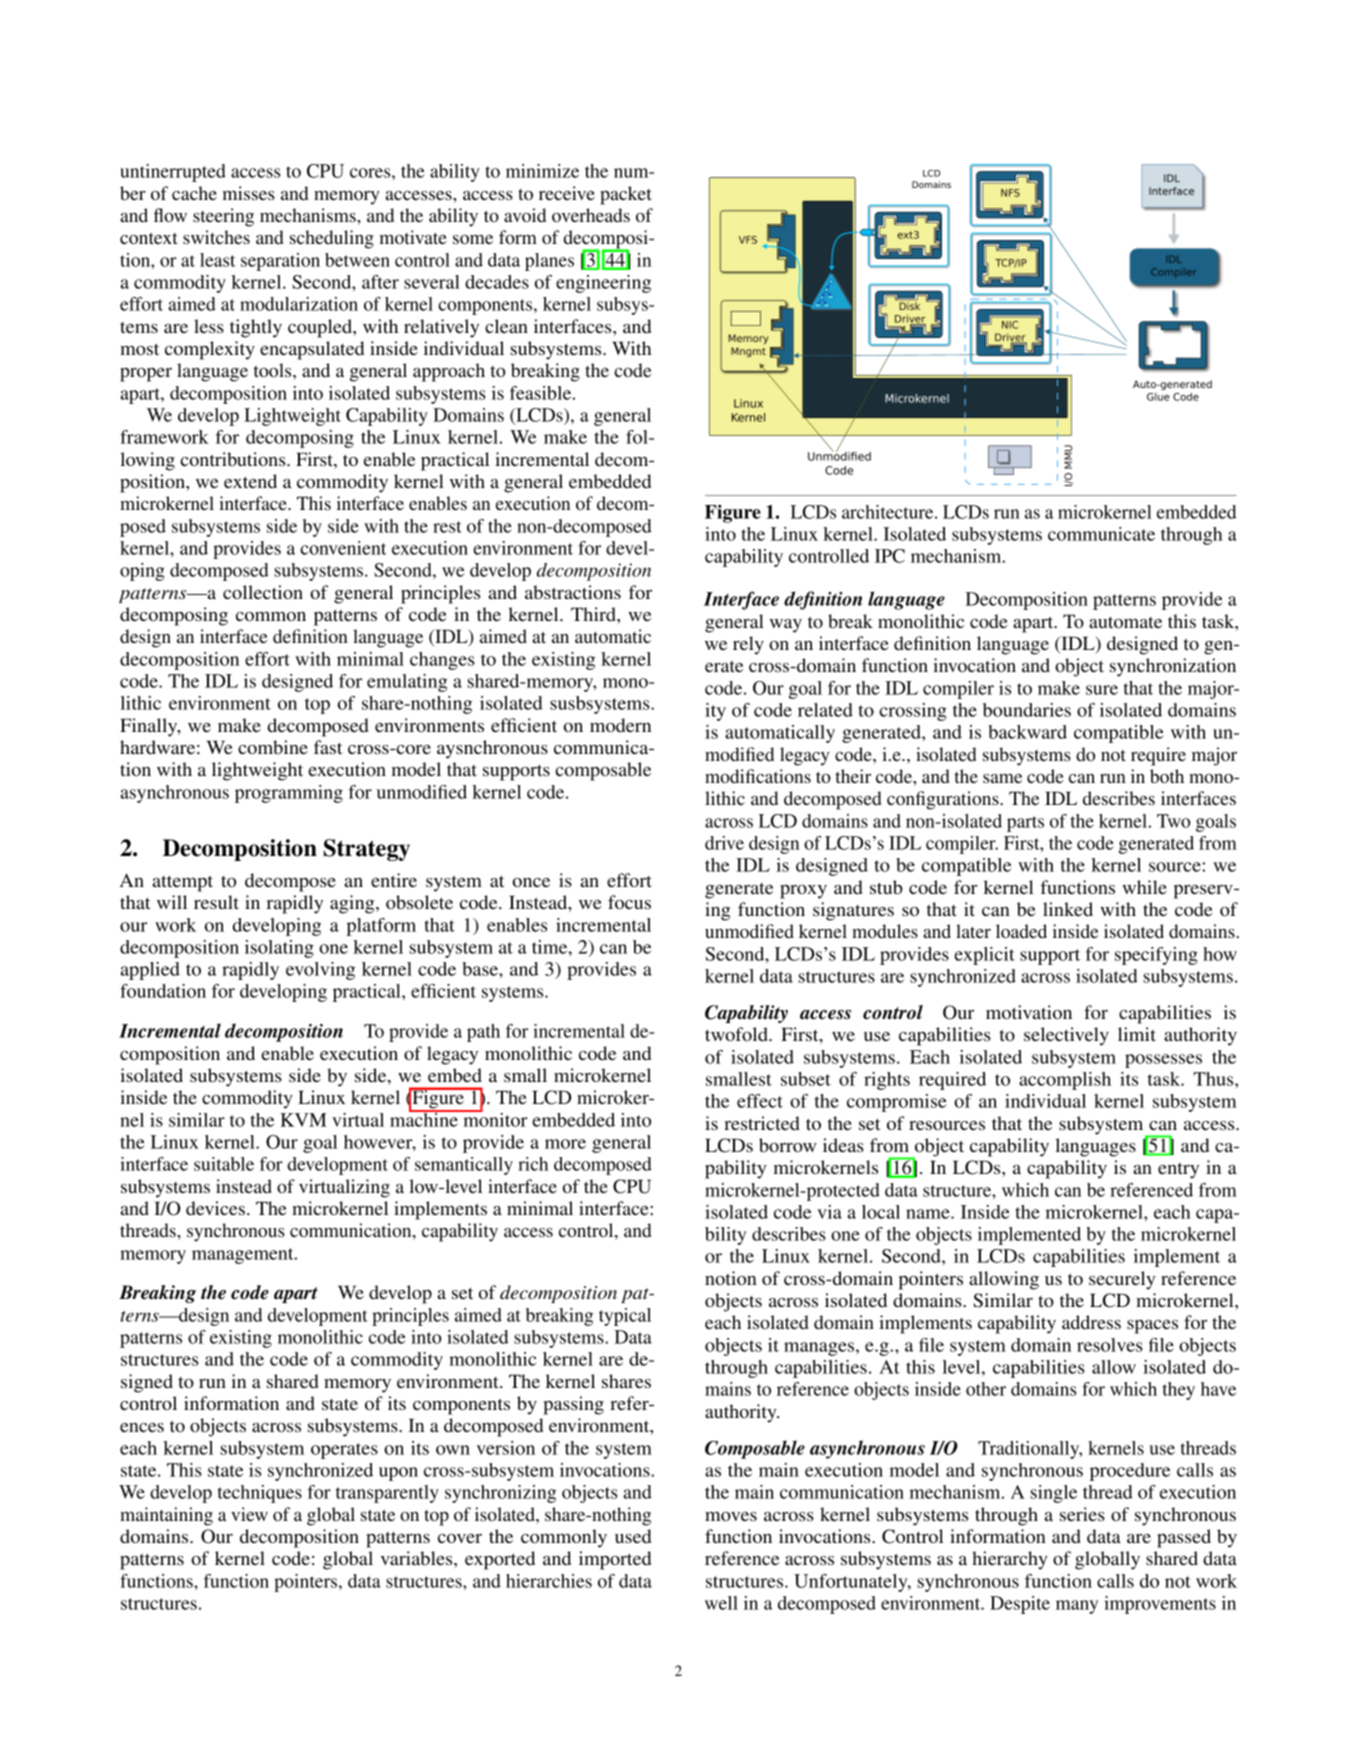 The width and height of the screenshot is (1361, 1762). What do you see at coordinates (620, 725) in the screenshot?
I see `modern` at bounding box center [620, 725].
